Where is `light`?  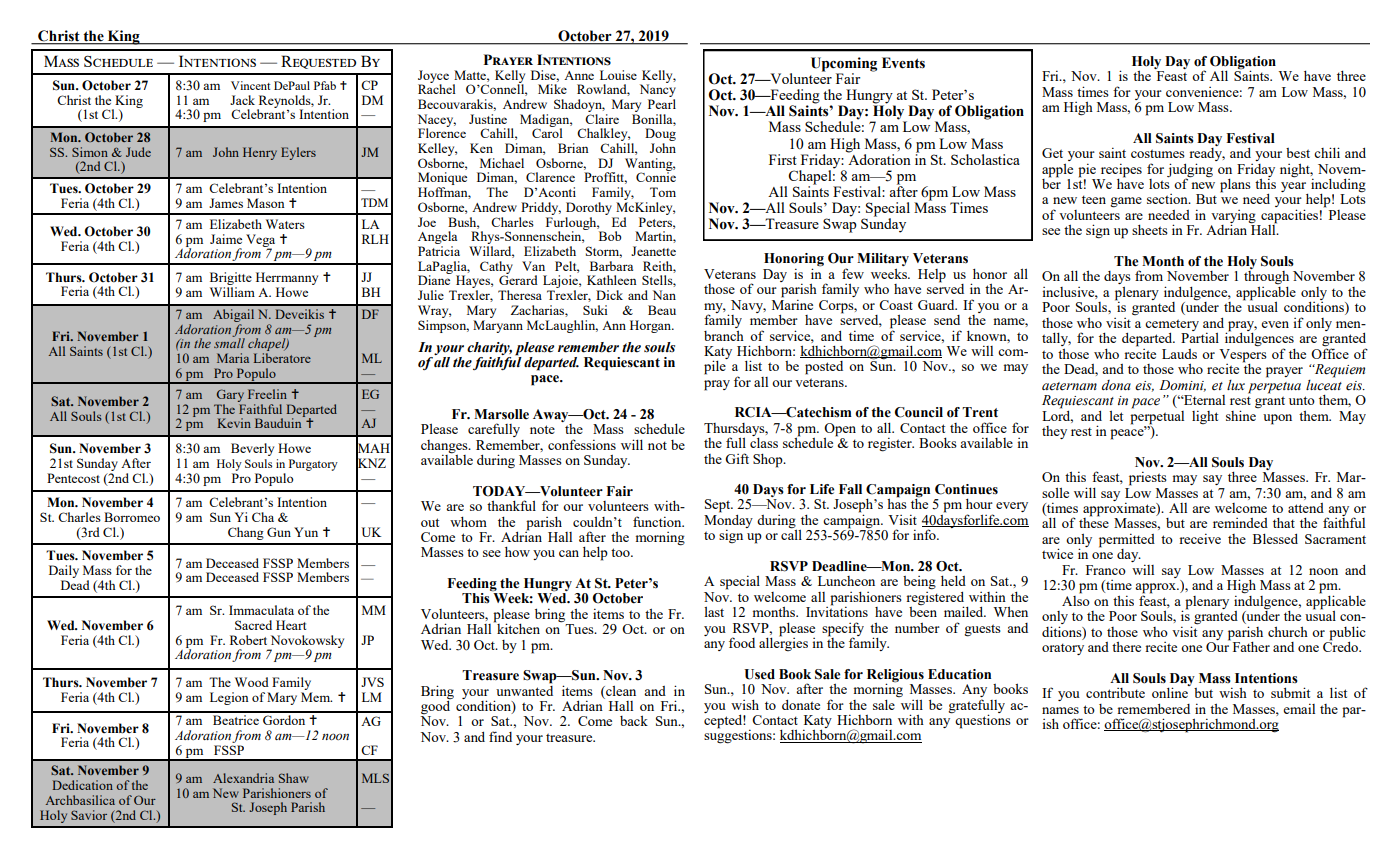
light is located at coordinates (1205, 417).
